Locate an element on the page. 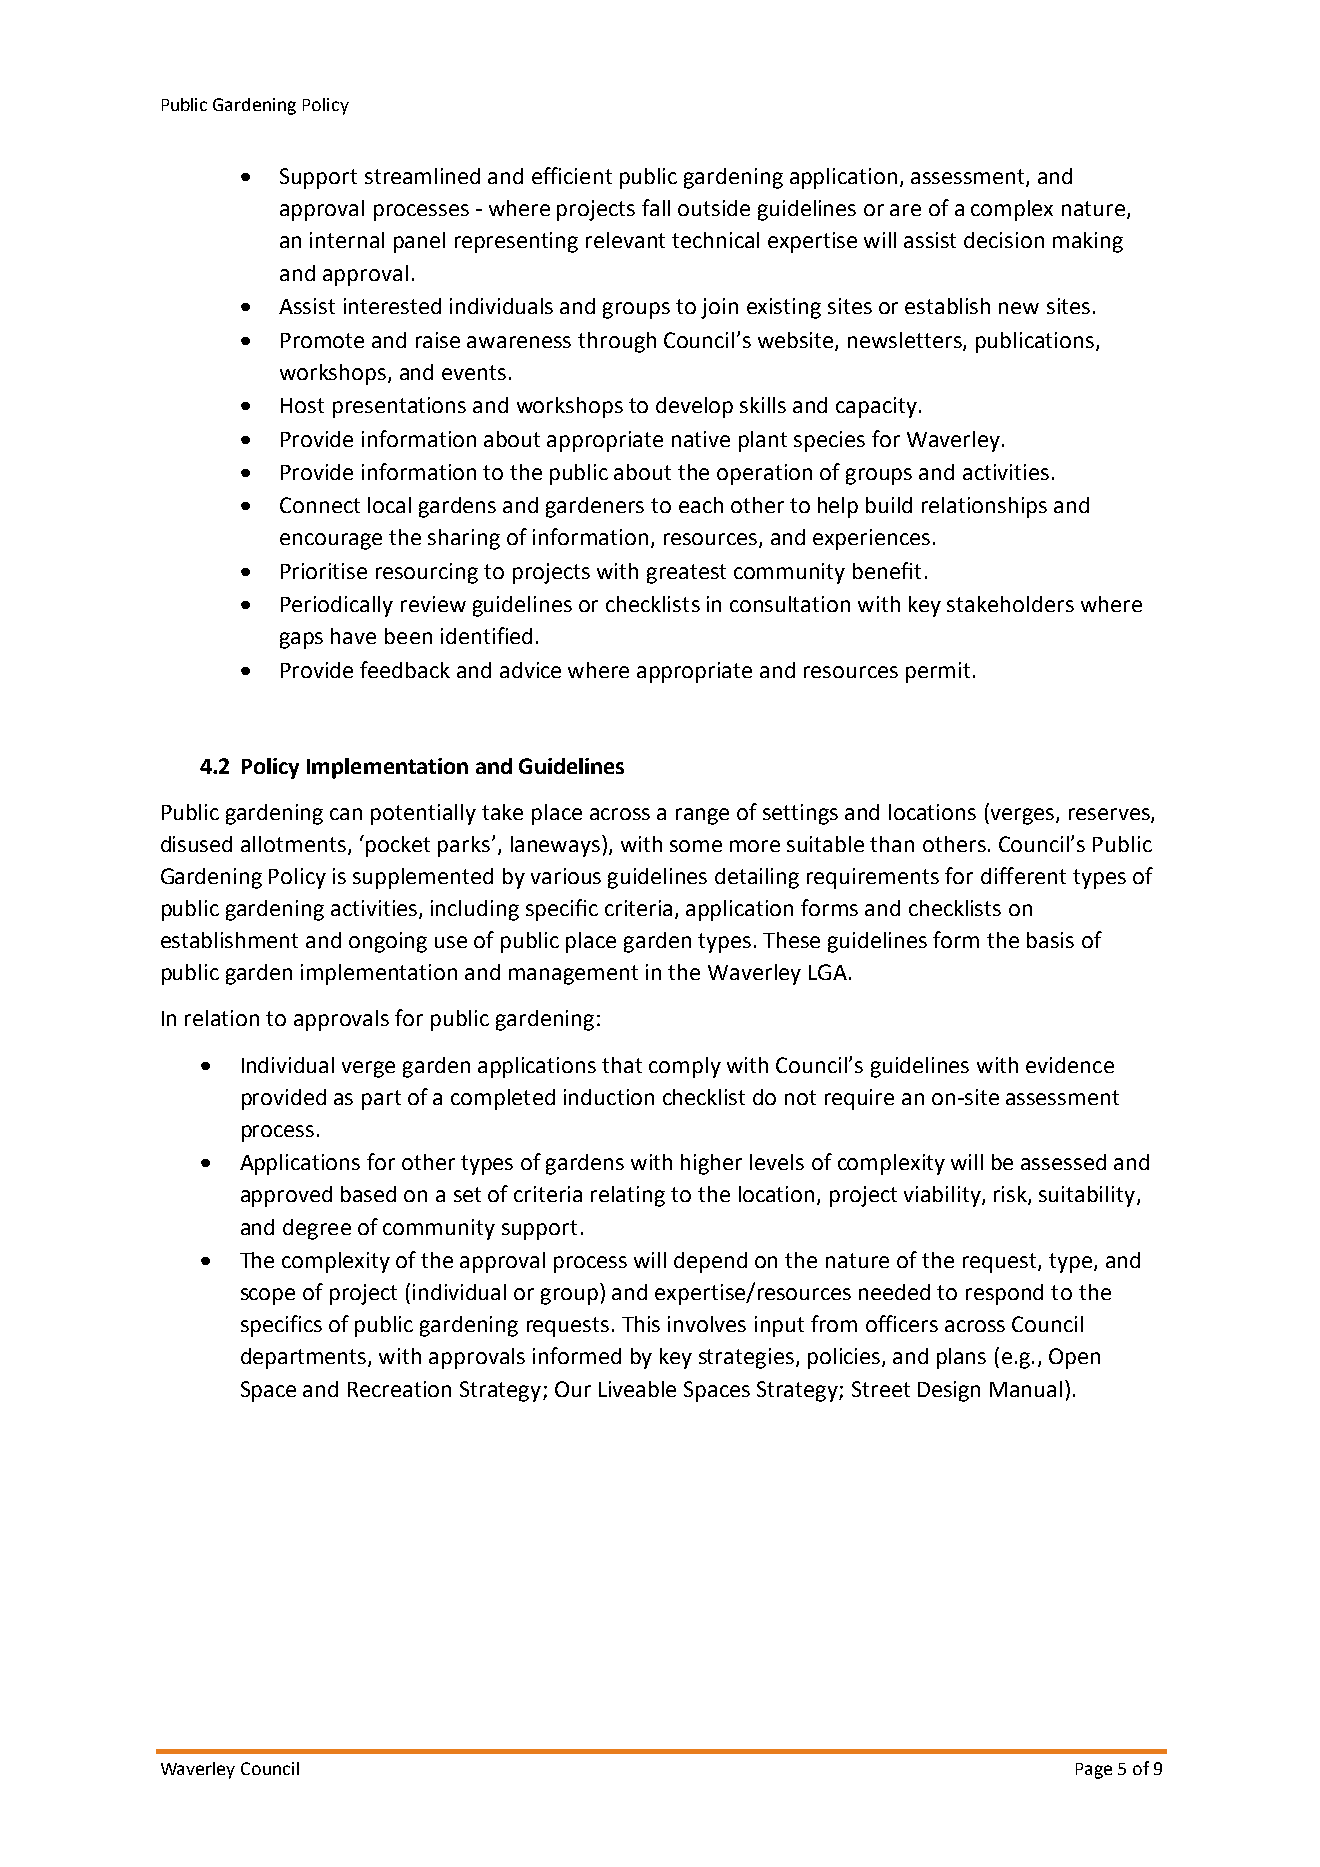 The width and height of the page is (1320, 1867). permit is located at coordinates (938, 672).
